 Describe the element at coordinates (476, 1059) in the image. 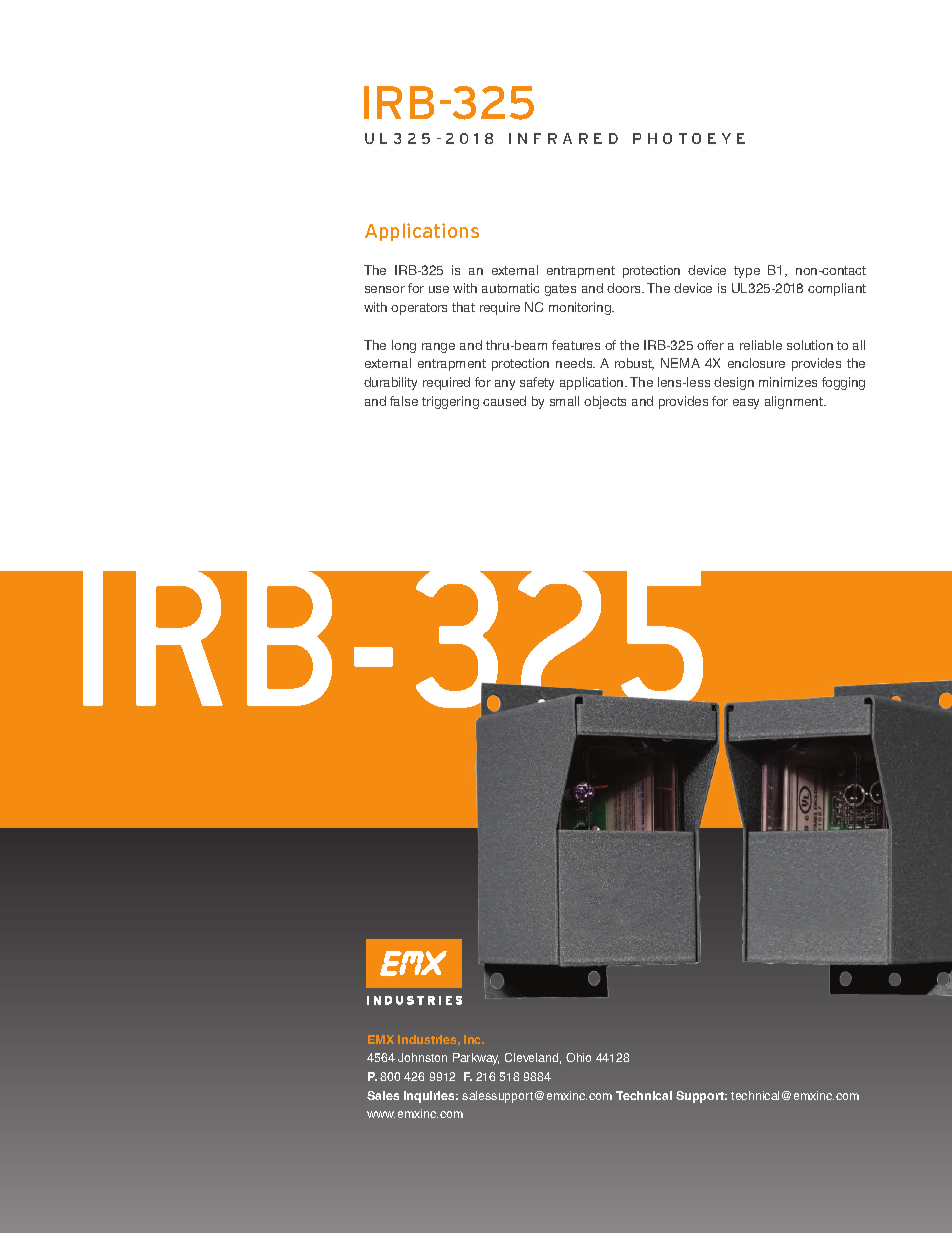

I see `Parkway` at that location.
